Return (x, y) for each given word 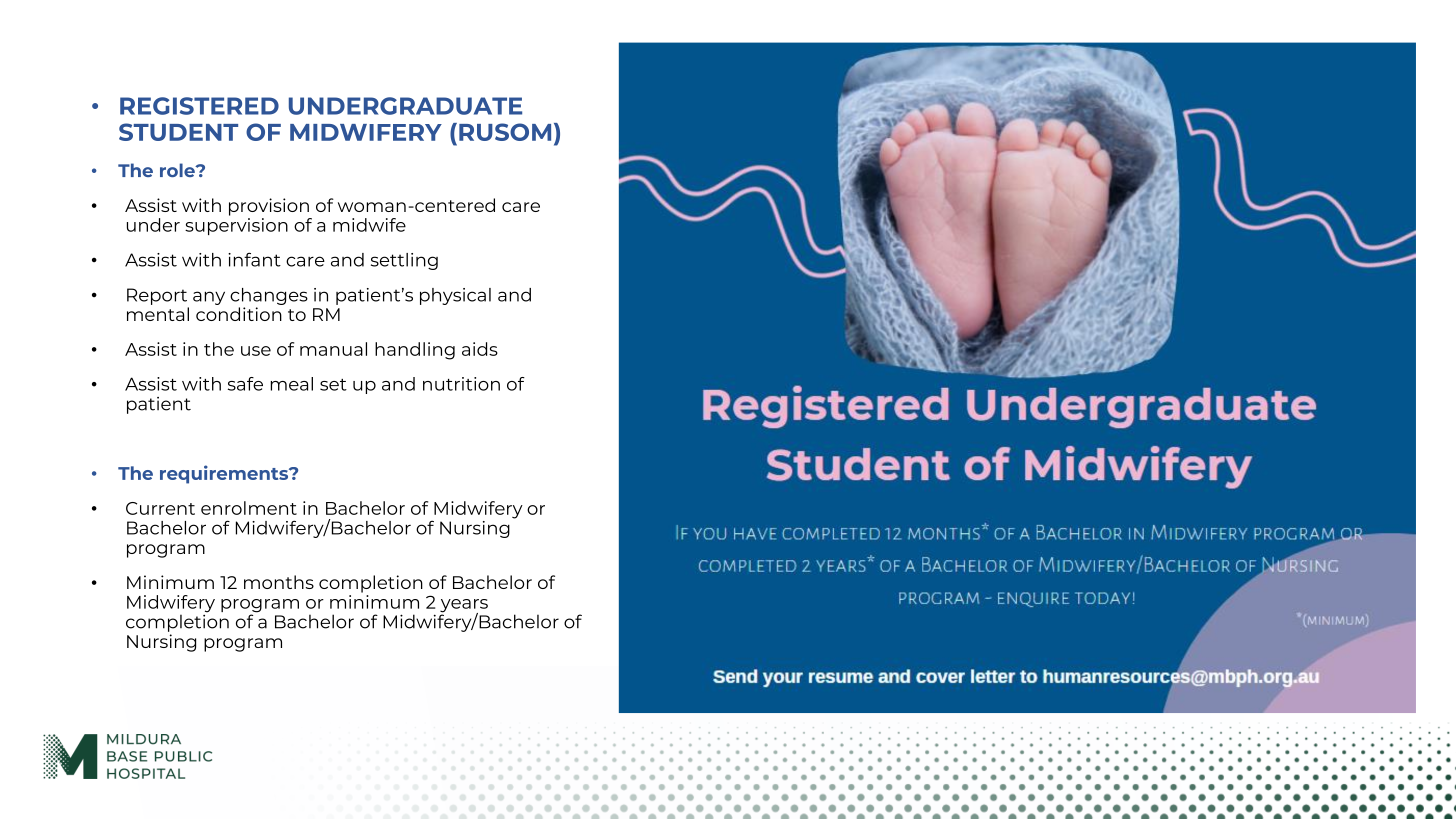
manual (333, 349)
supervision (236, 226)
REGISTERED (199, 106)
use (256, 351)
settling (404, 261)
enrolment (249, 508)
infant (254, 259)
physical (455, 296)
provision (269, 207)
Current (160, 508)
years (464, 607)
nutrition (461, 384)
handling (415, 351)
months (279, 582)
